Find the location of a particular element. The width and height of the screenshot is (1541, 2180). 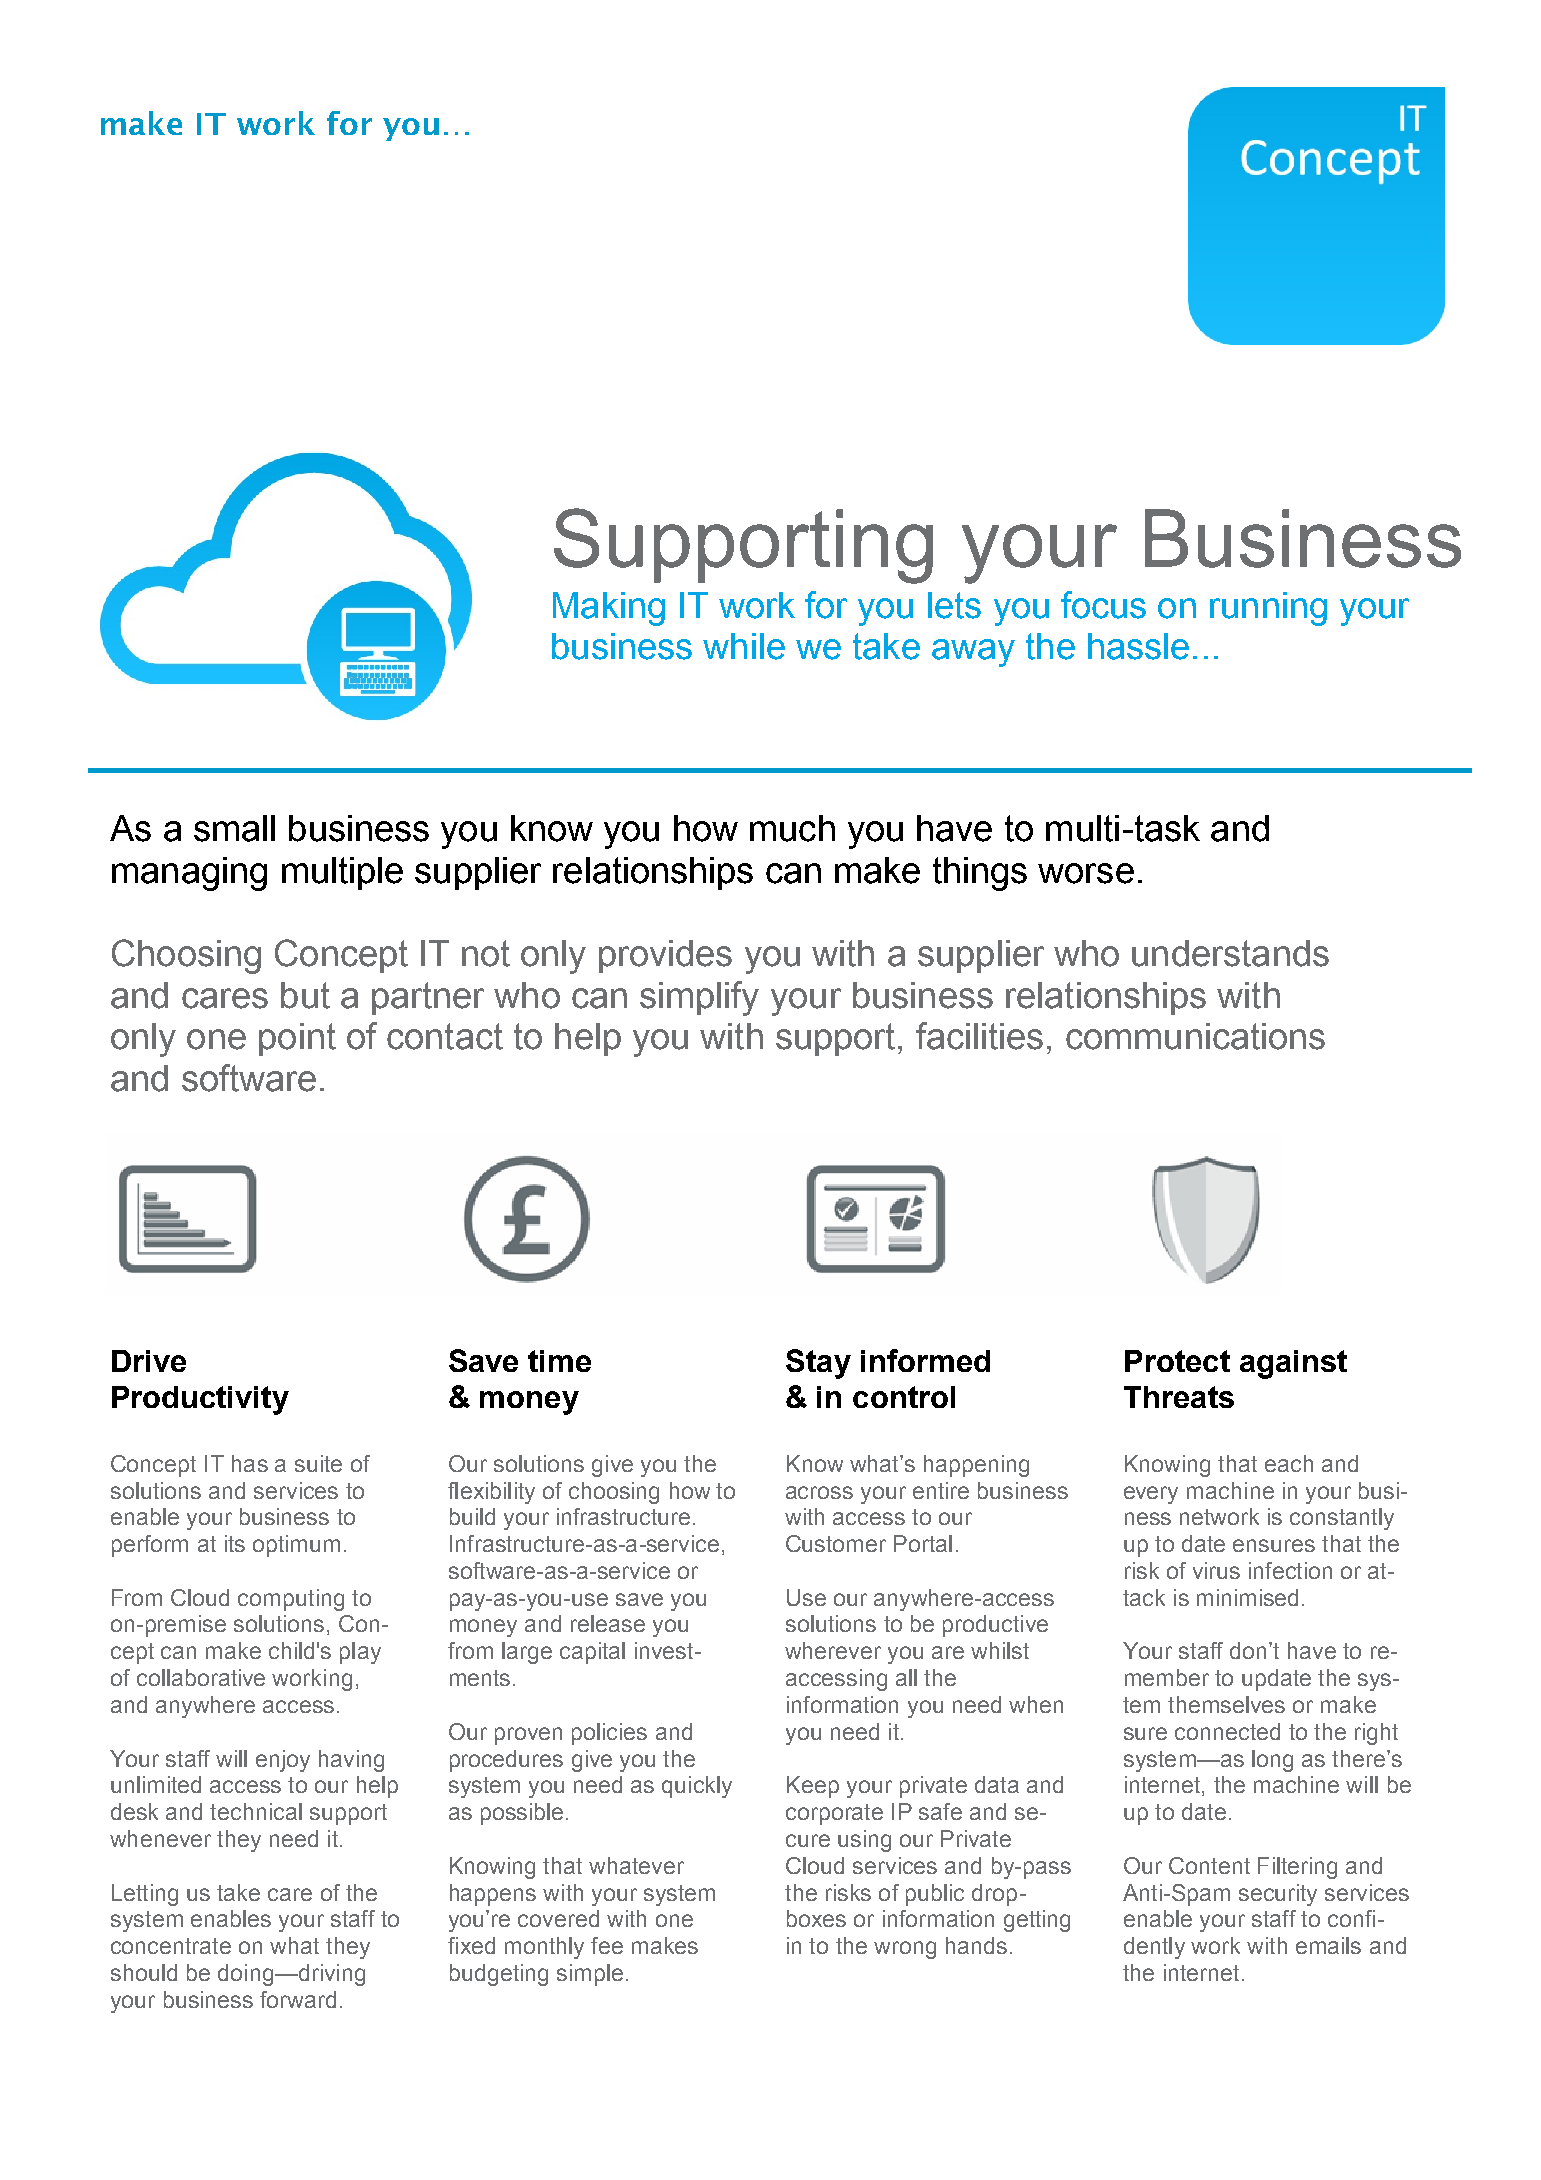

optimum is located at coordinates (296, 1546).
